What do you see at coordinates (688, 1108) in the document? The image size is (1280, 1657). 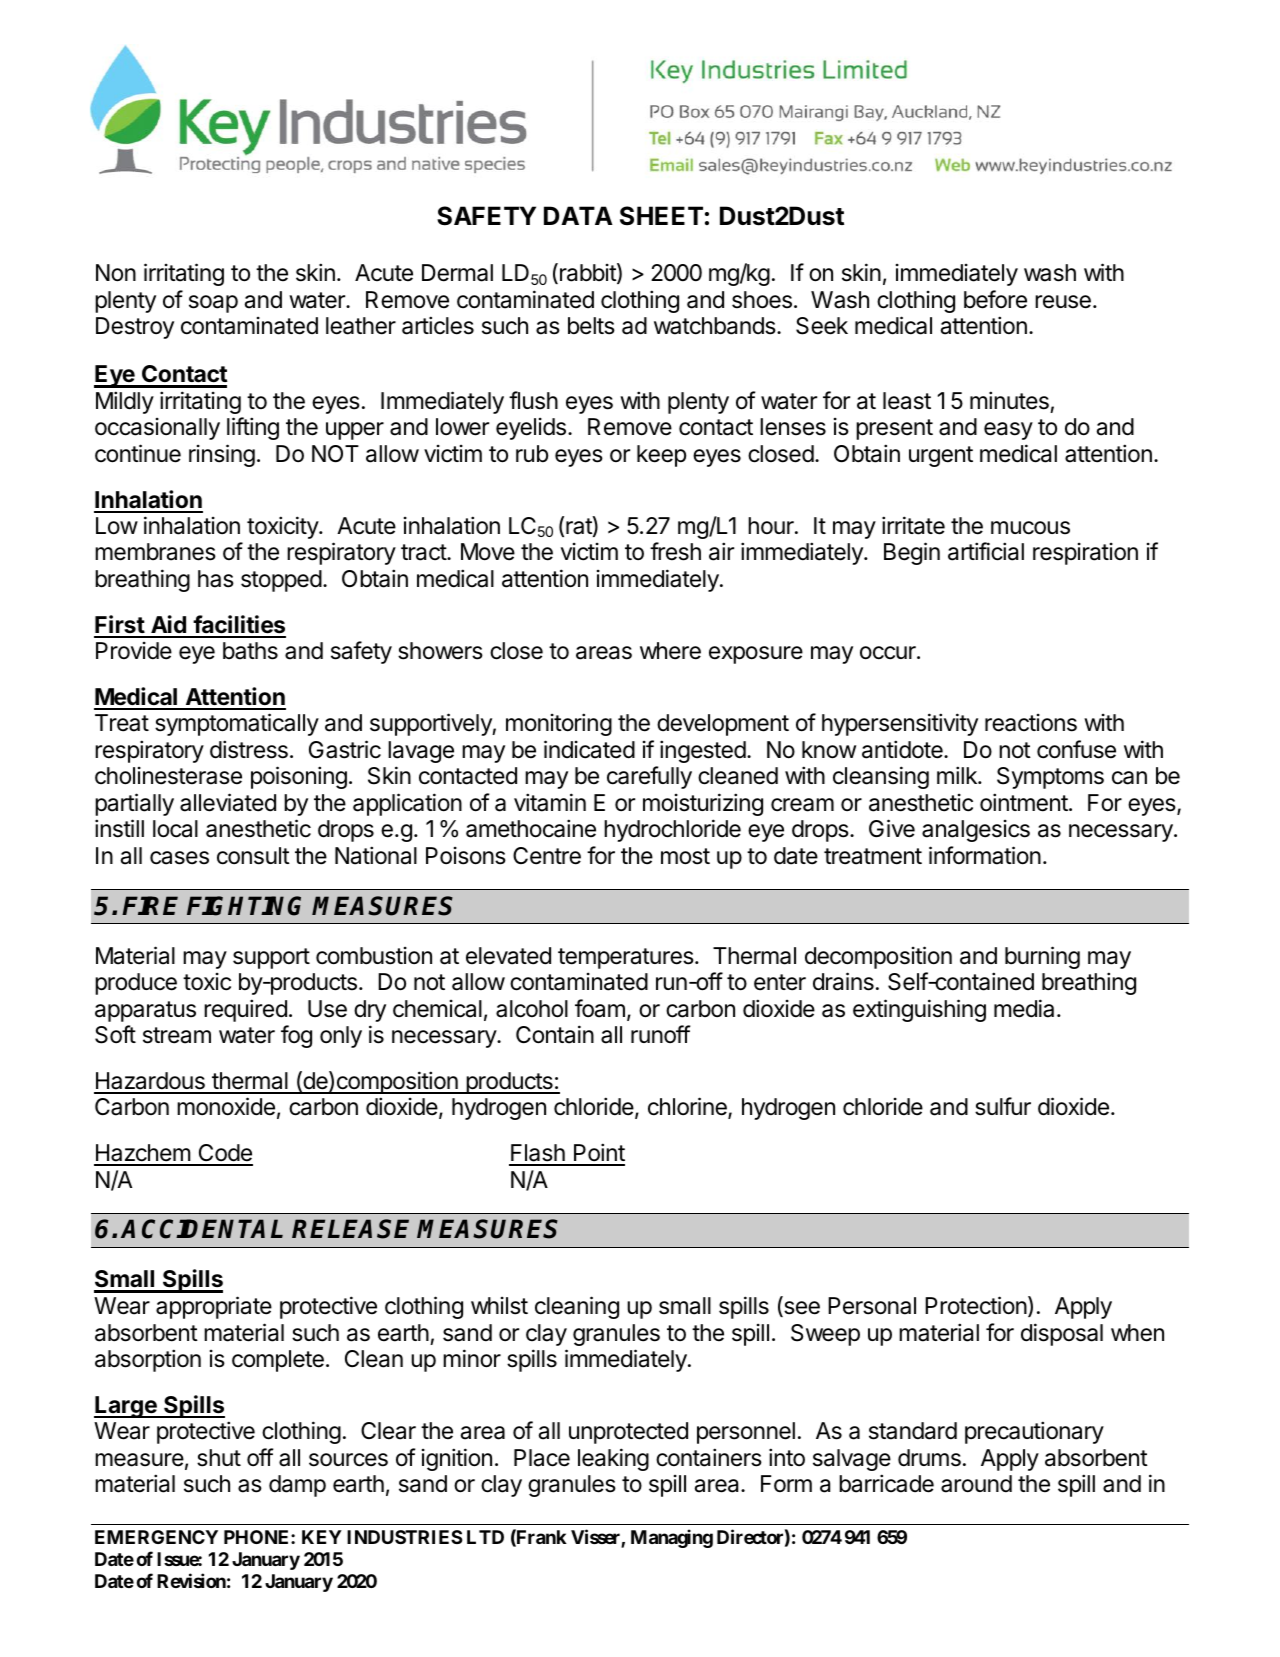 I see `chlorine` at bounding box center [688, 1108].
